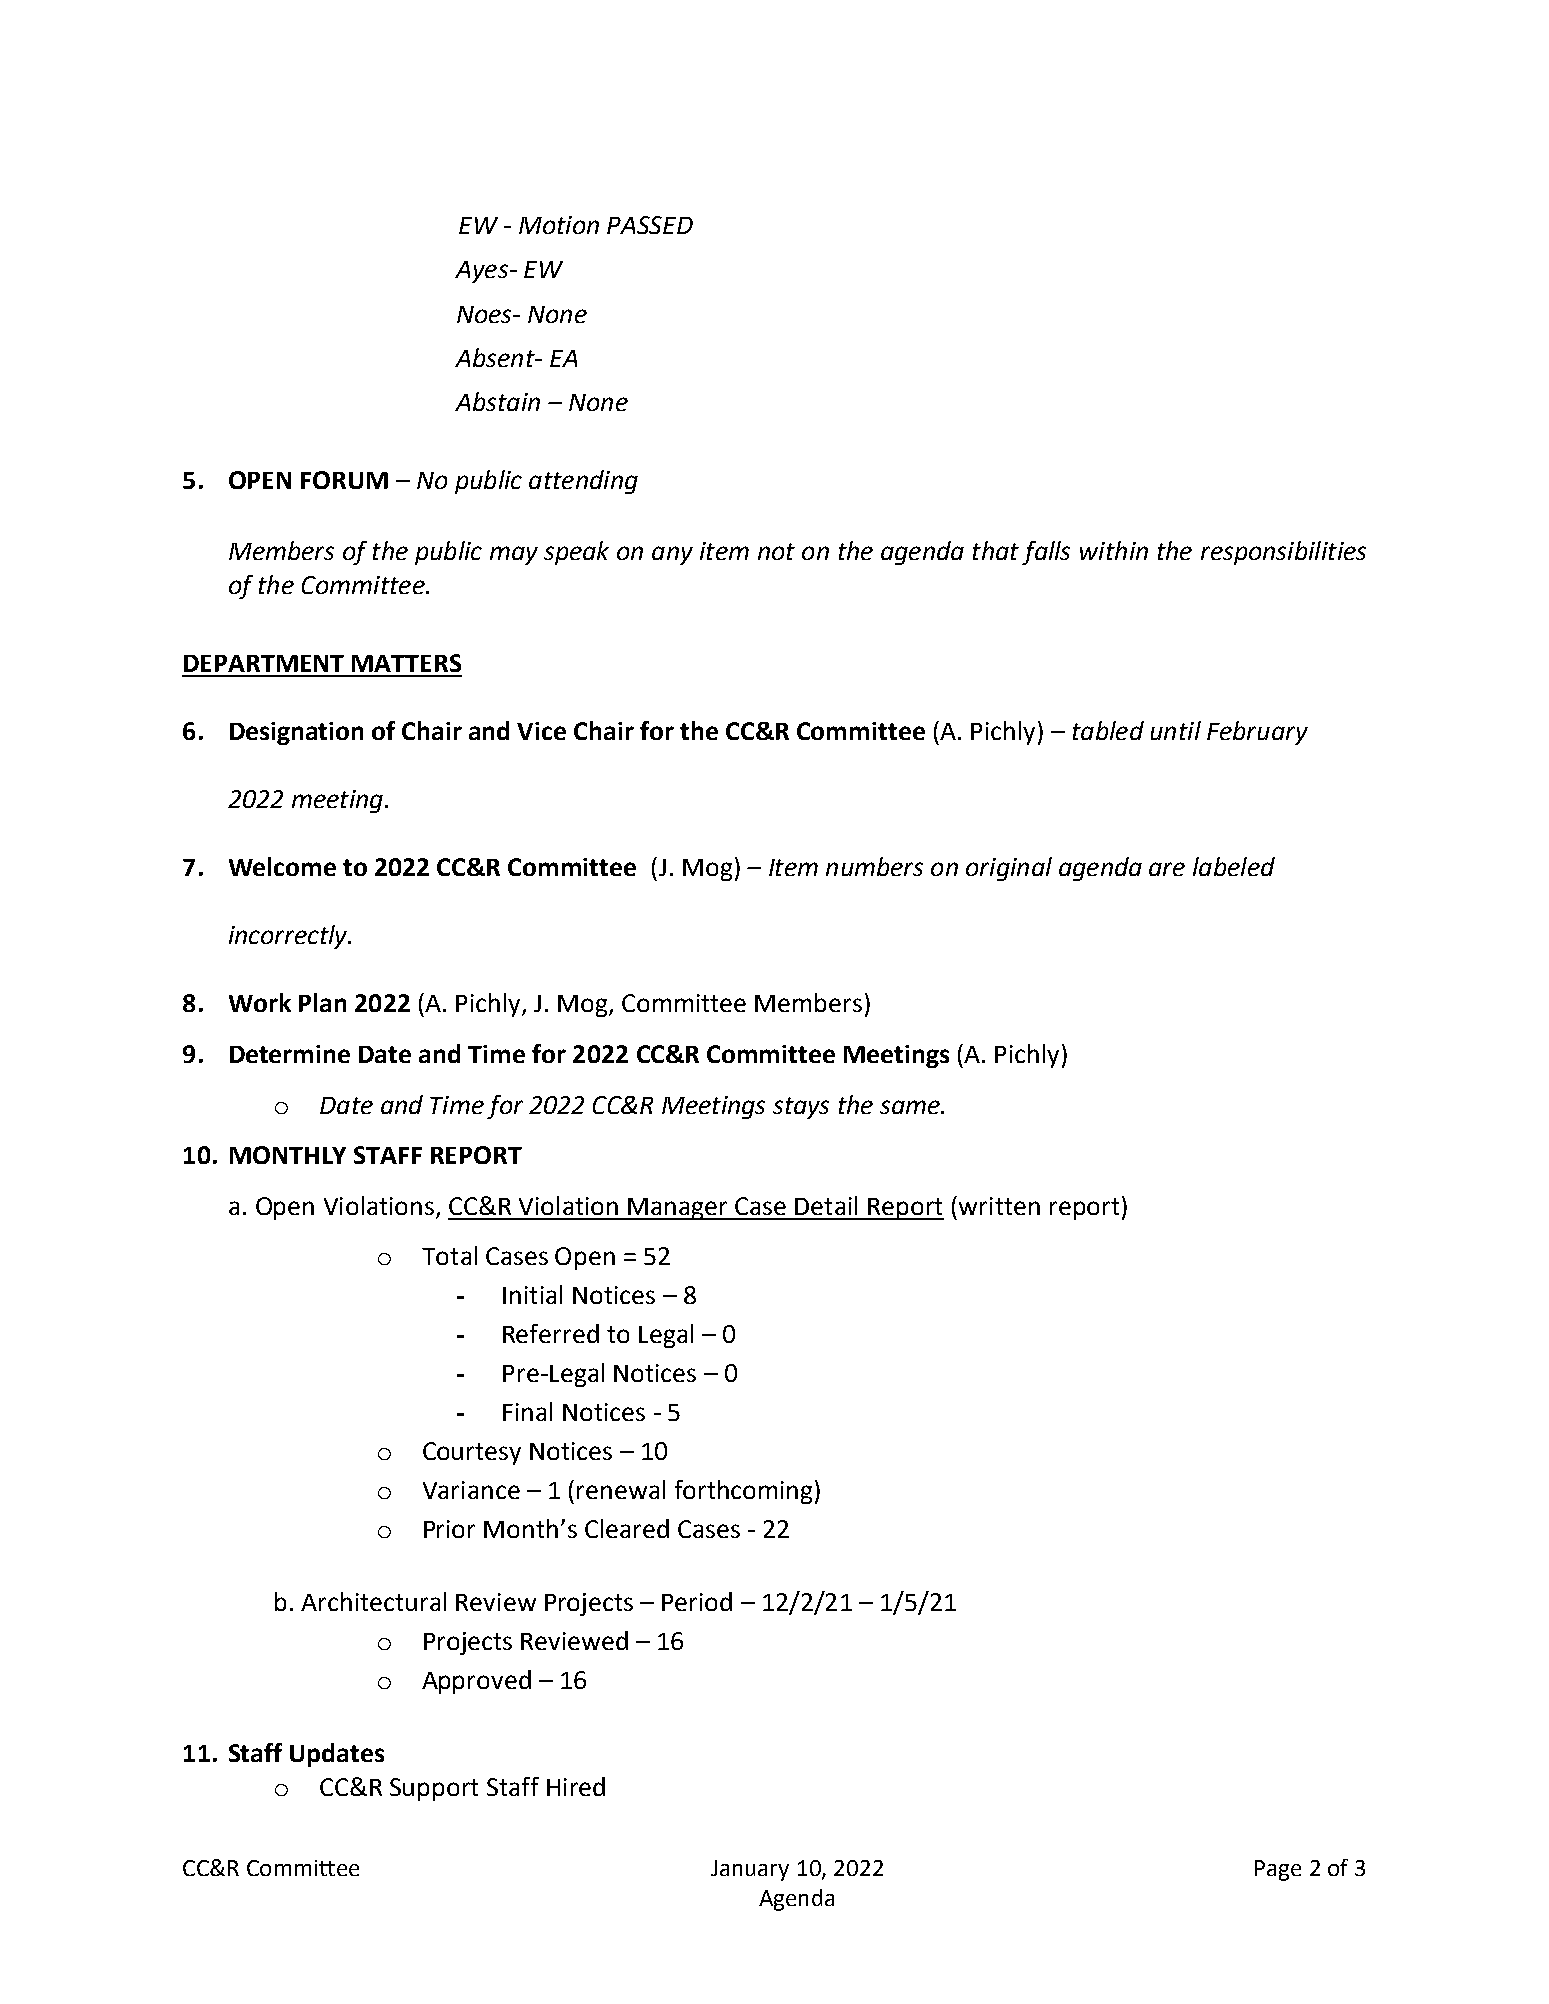  What do you see at coordinates (322, 1002) in the screenshot?
I see `Plan` at bounding box center [322, 1002].
